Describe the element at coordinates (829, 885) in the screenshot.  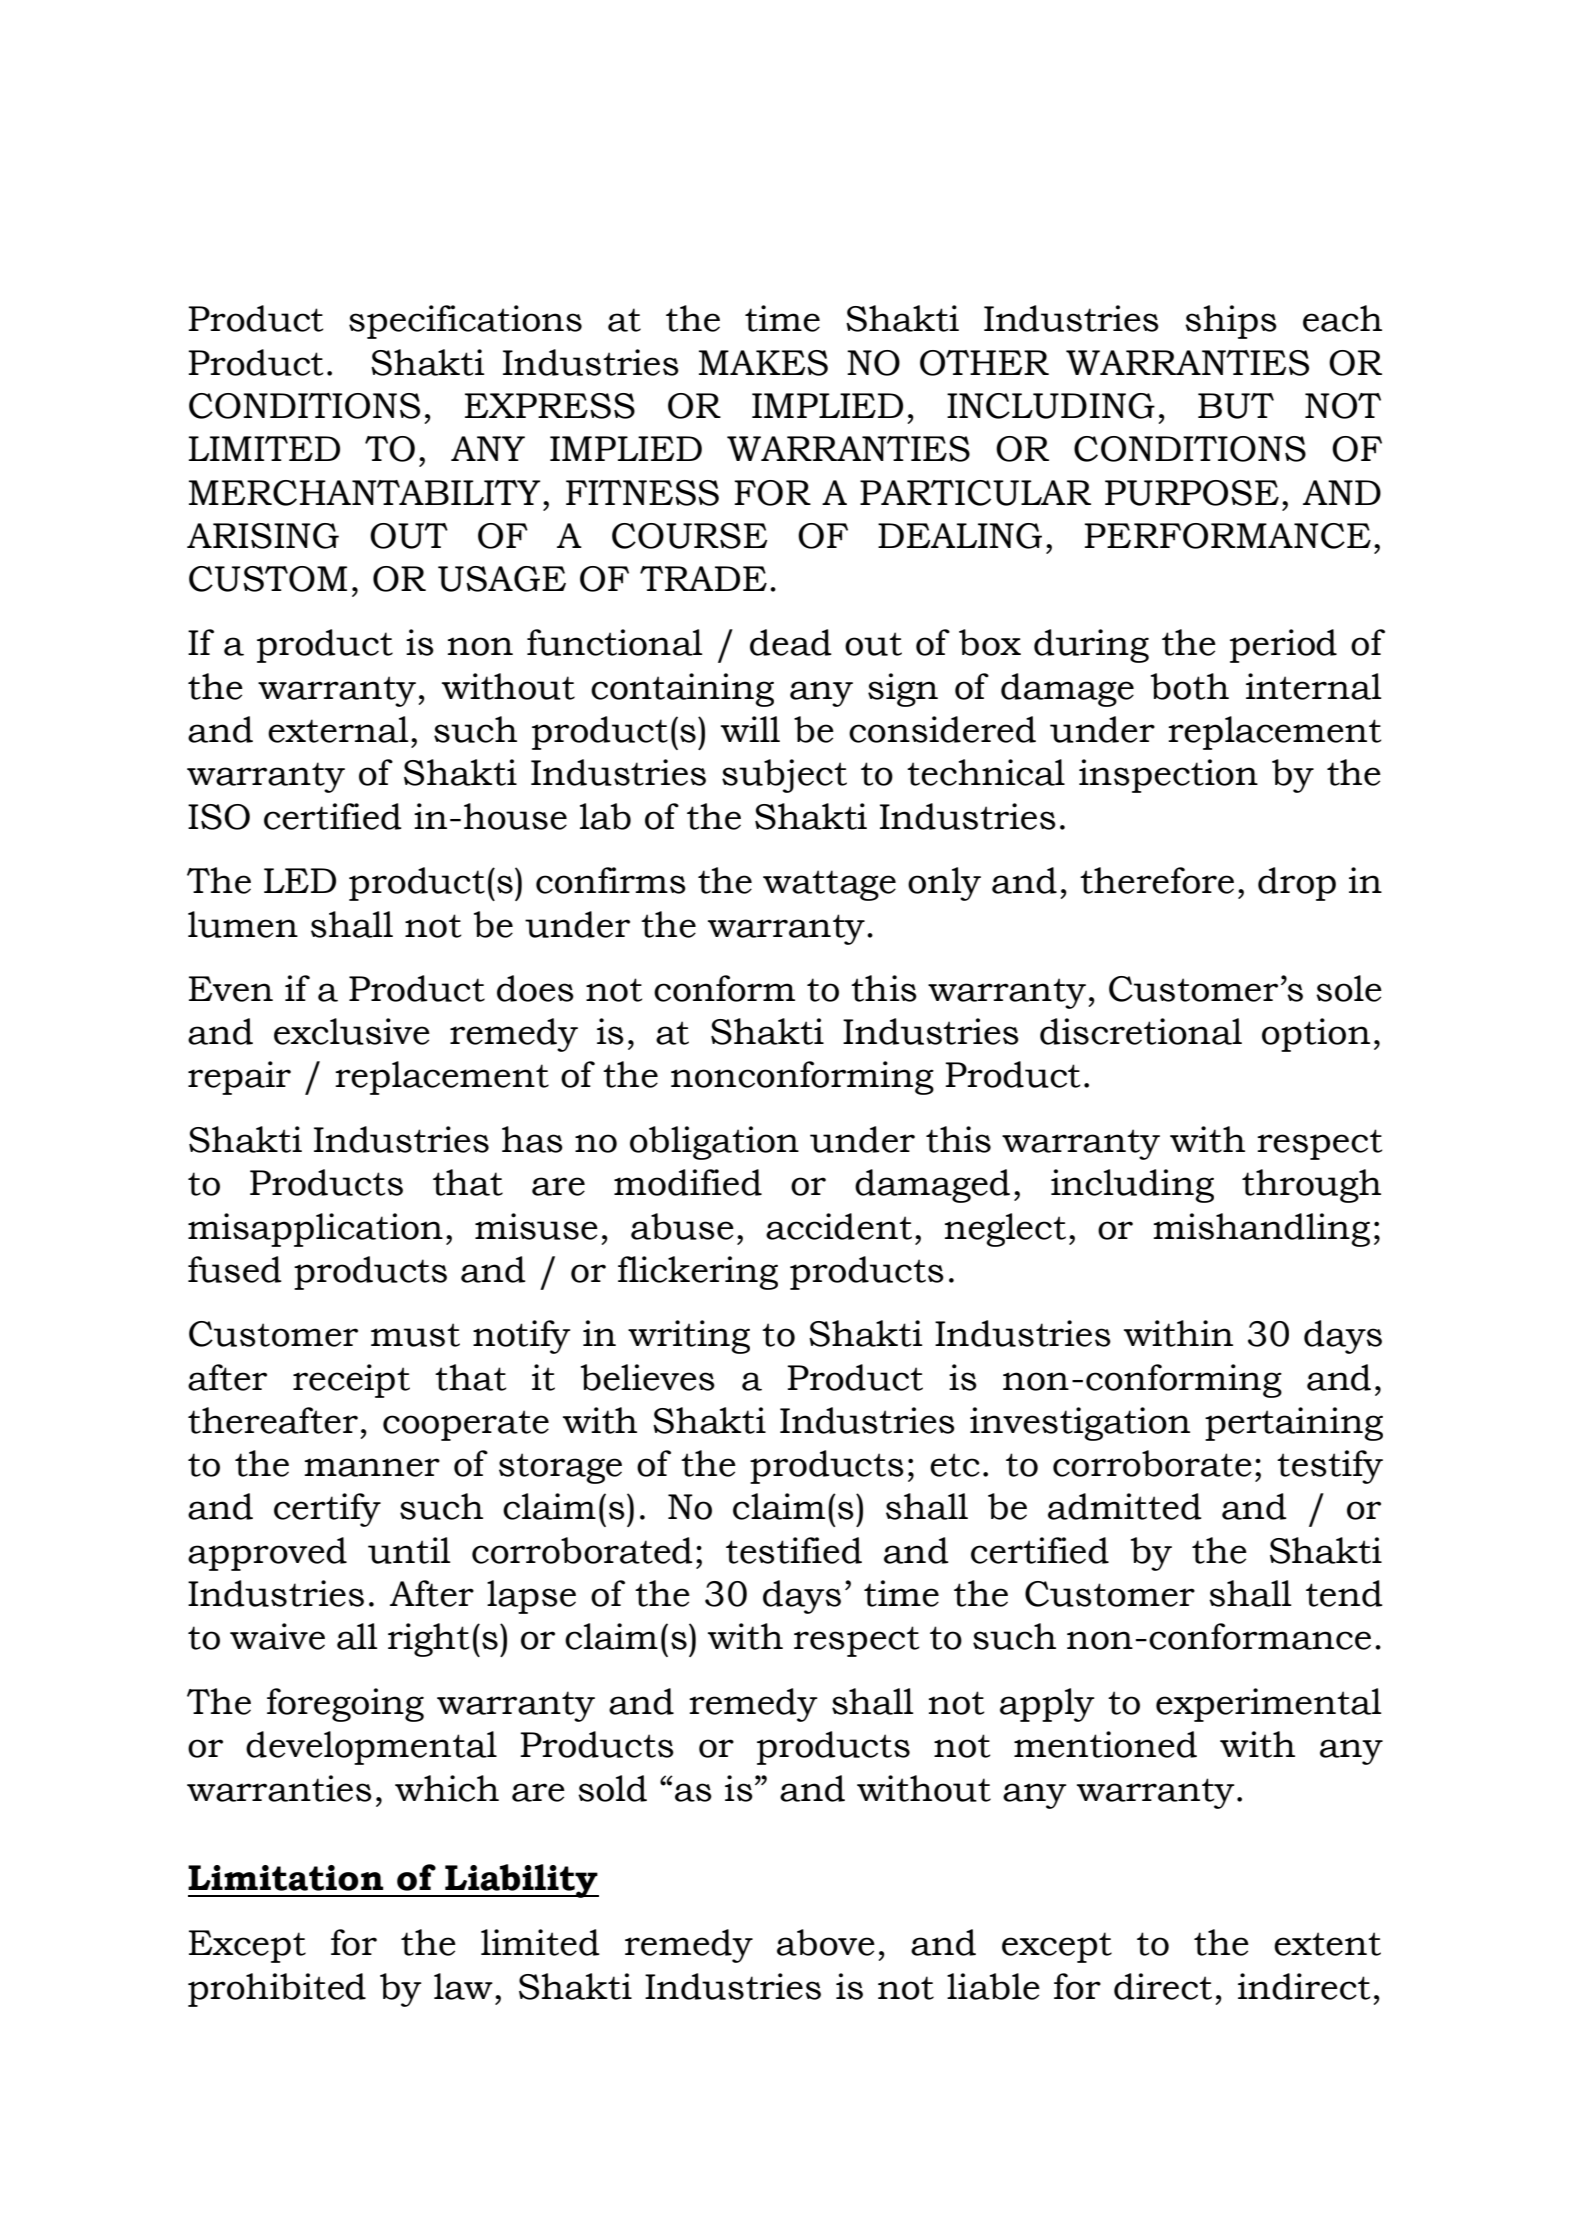
I see `wattage` at that location.
